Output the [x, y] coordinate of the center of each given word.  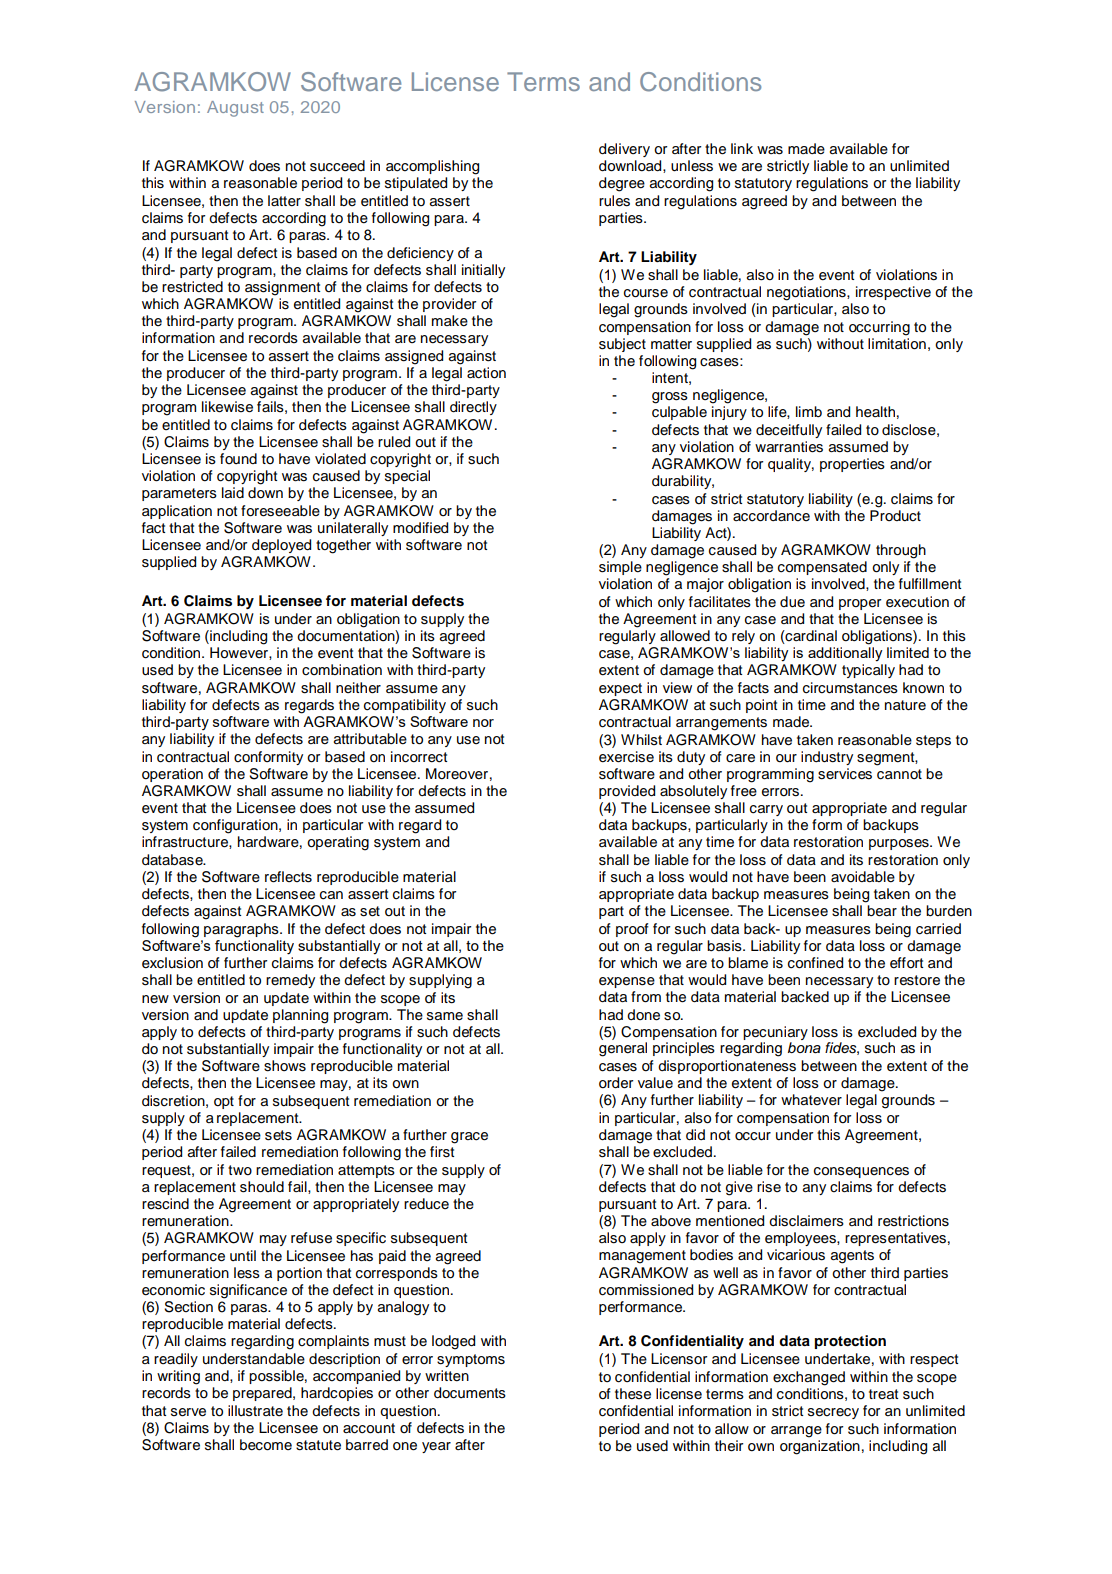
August [235, 109]
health [875, 412]
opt [224, 1102]
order [616, 1083]
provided [627, 792]
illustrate [255, 1410]
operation [172, 775]
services [845, 774]
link [742, 148]
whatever [811, 1100]
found [238, 458]
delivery [624, 150]
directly [473, 408]
